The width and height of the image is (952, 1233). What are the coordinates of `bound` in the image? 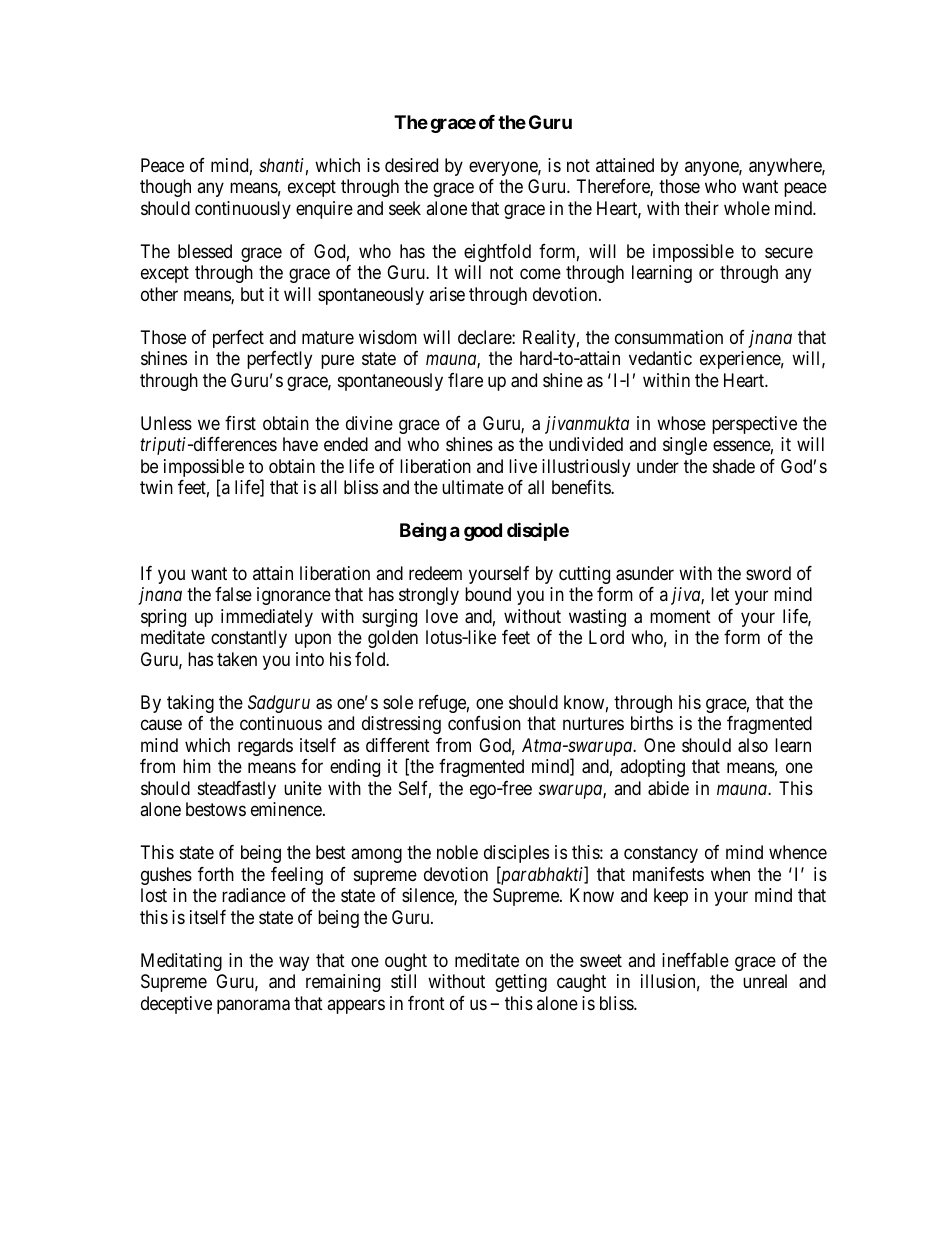 It's located at (488, 594).
